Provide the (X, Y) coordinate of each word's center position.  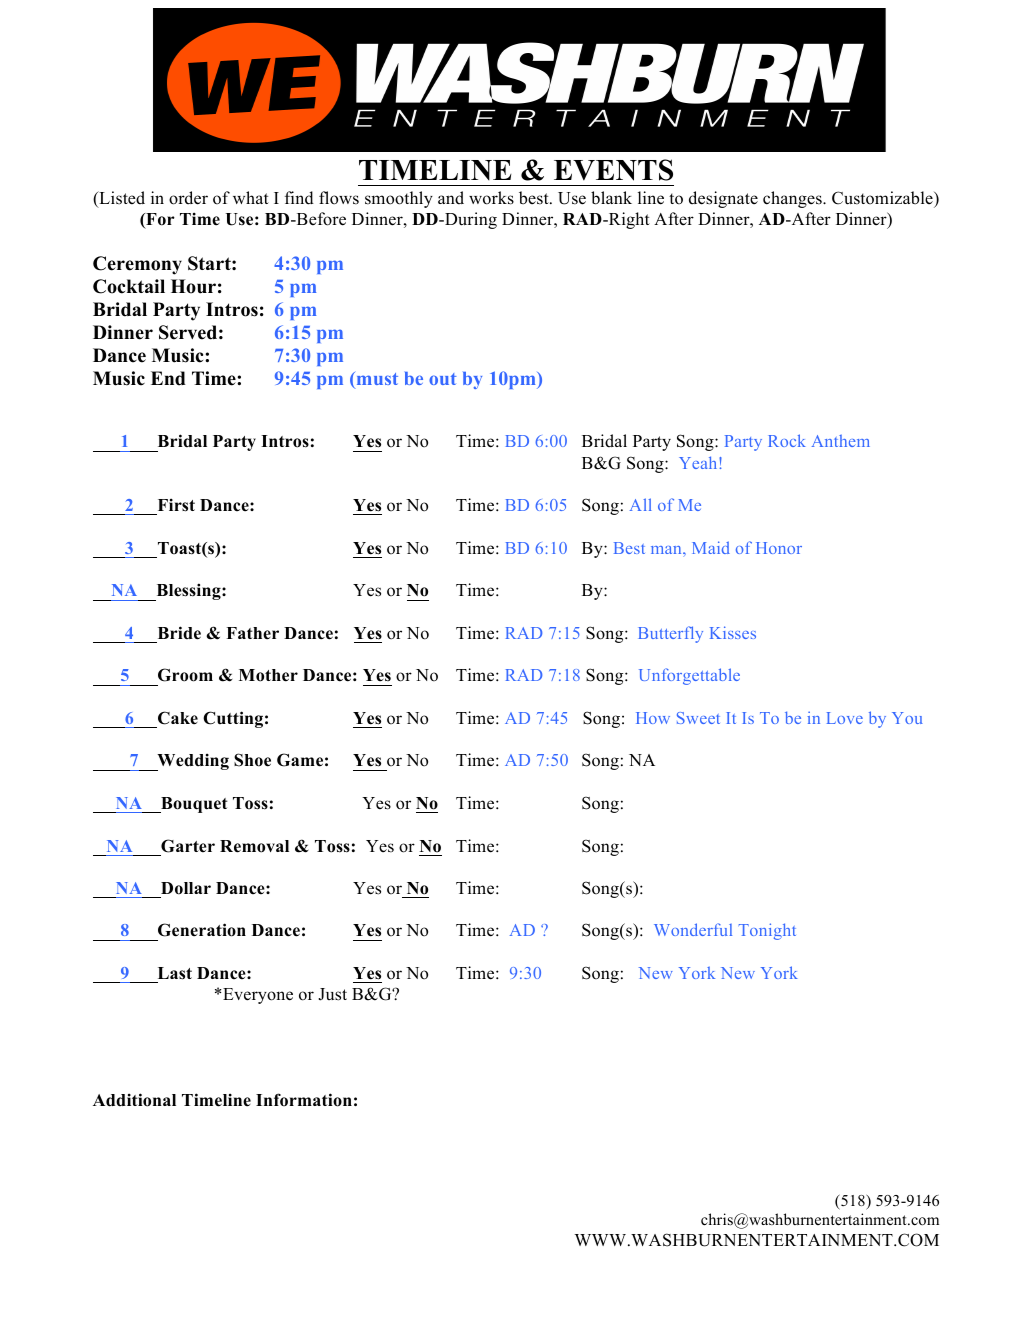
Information (304, 1100)
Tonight (767, 931)
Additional (134, 1100)
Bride (179, 633)
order (188, 198)
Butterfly (670, 634)
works (491, 198)
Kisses (733, 632)
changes (793, 199)
